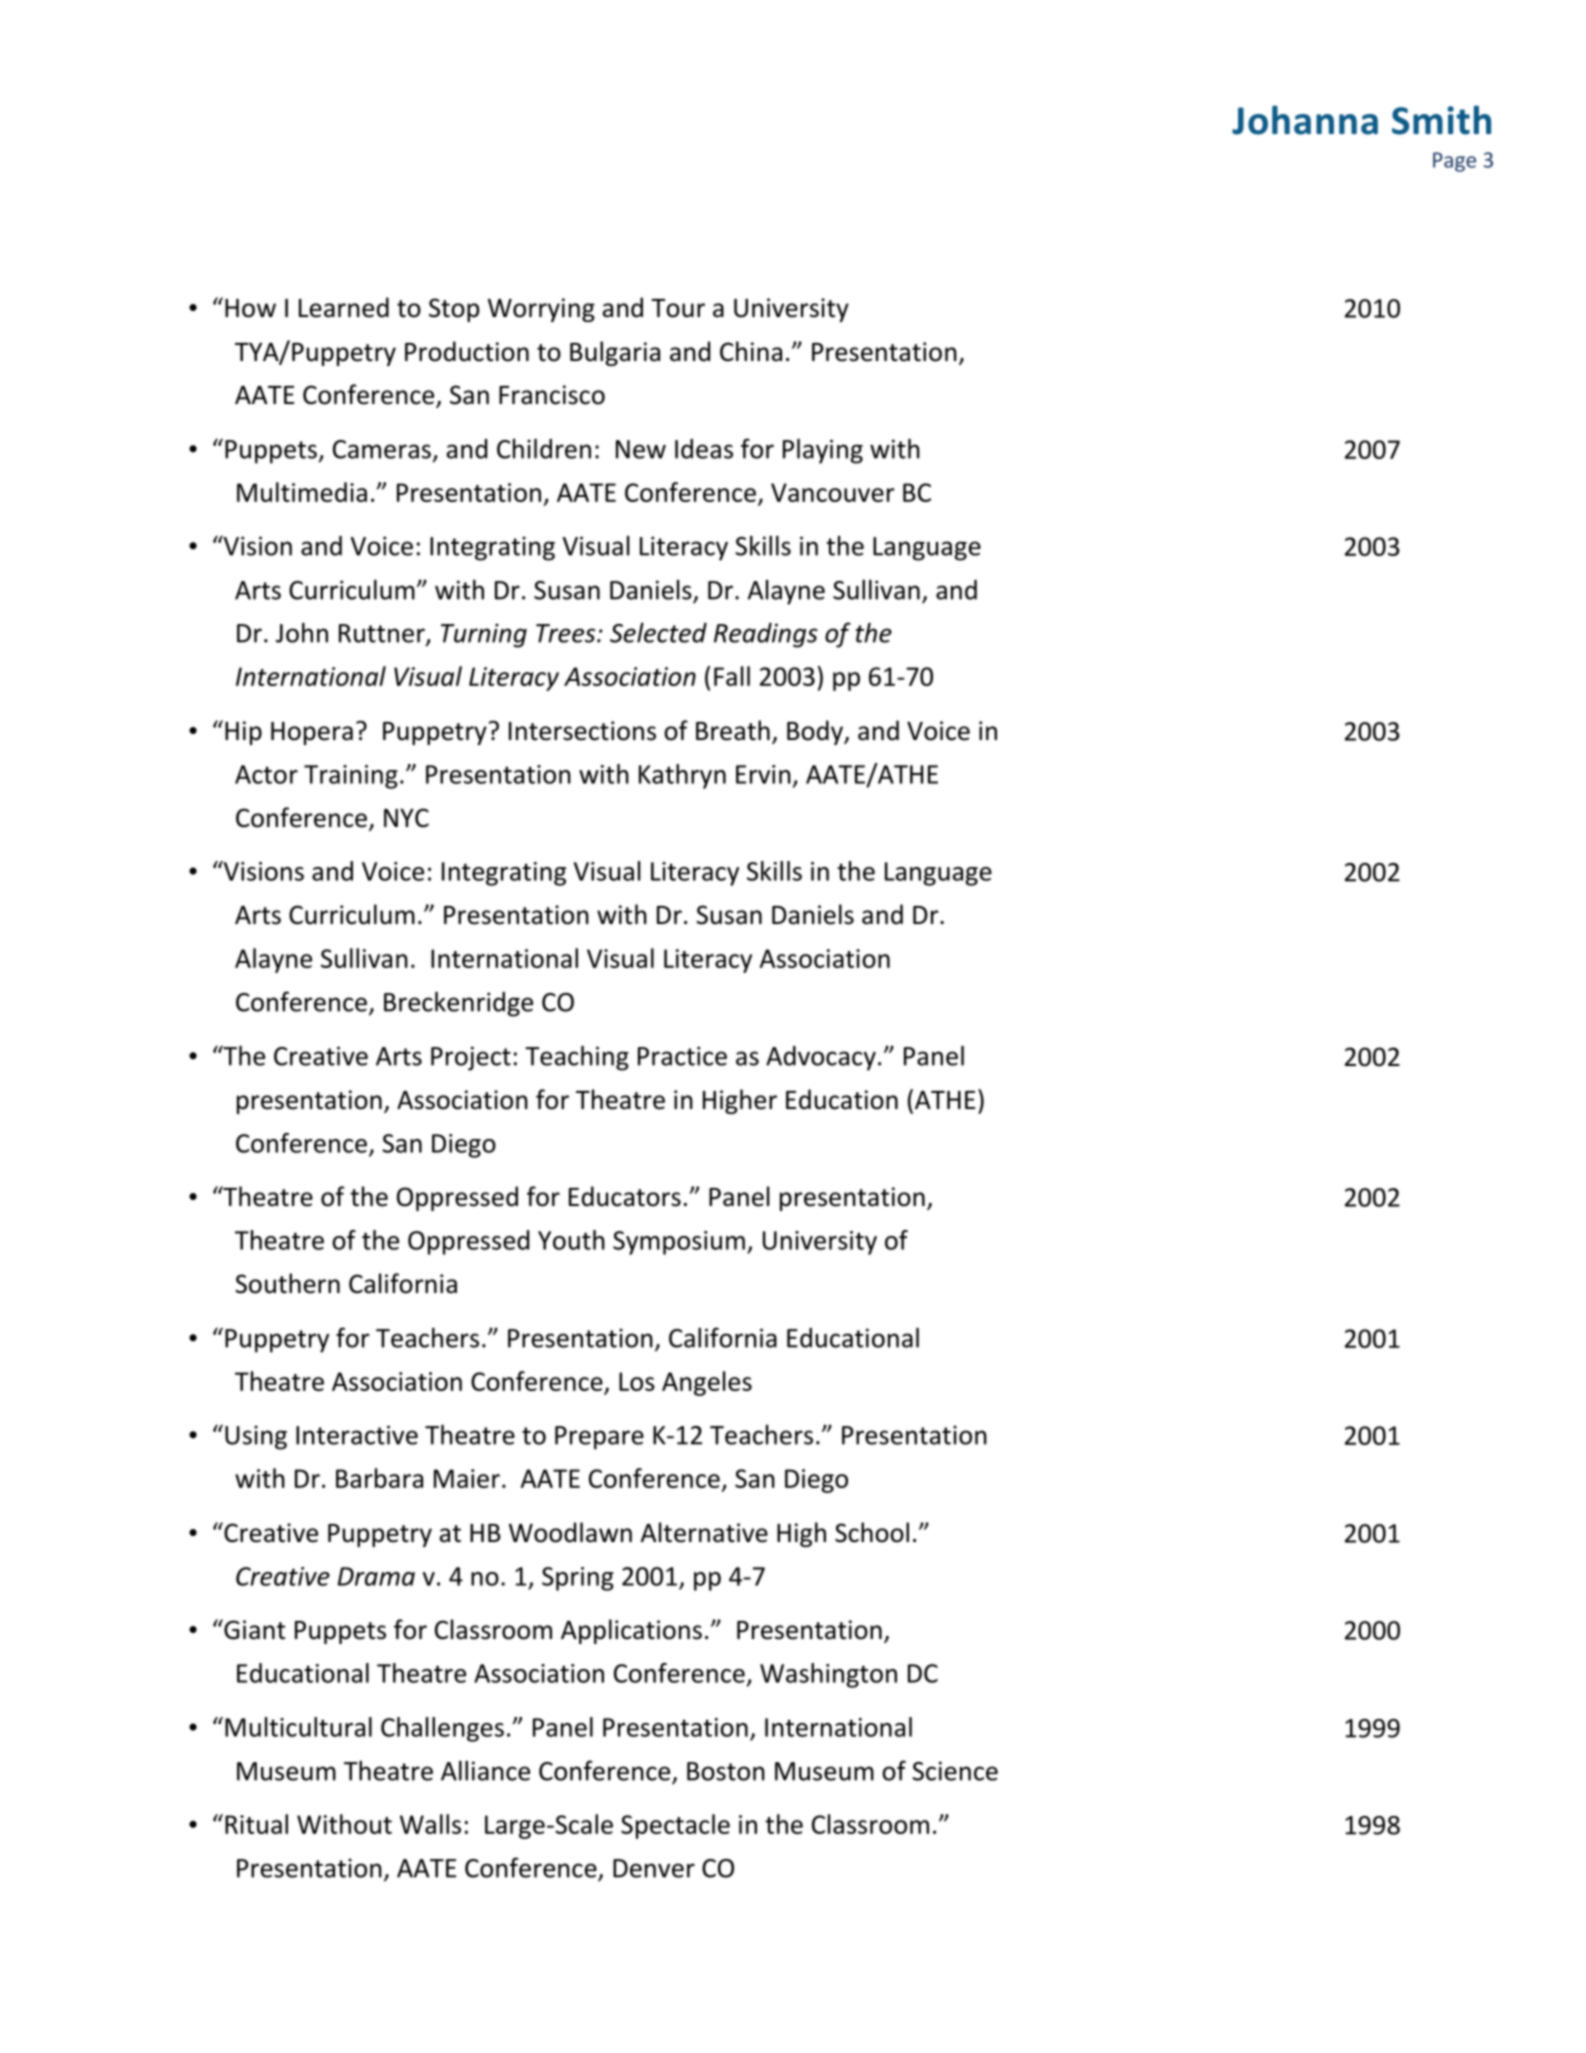  Describe the element at coordinates (344, 307) in the screenshot. I see `Learned` at that location.
